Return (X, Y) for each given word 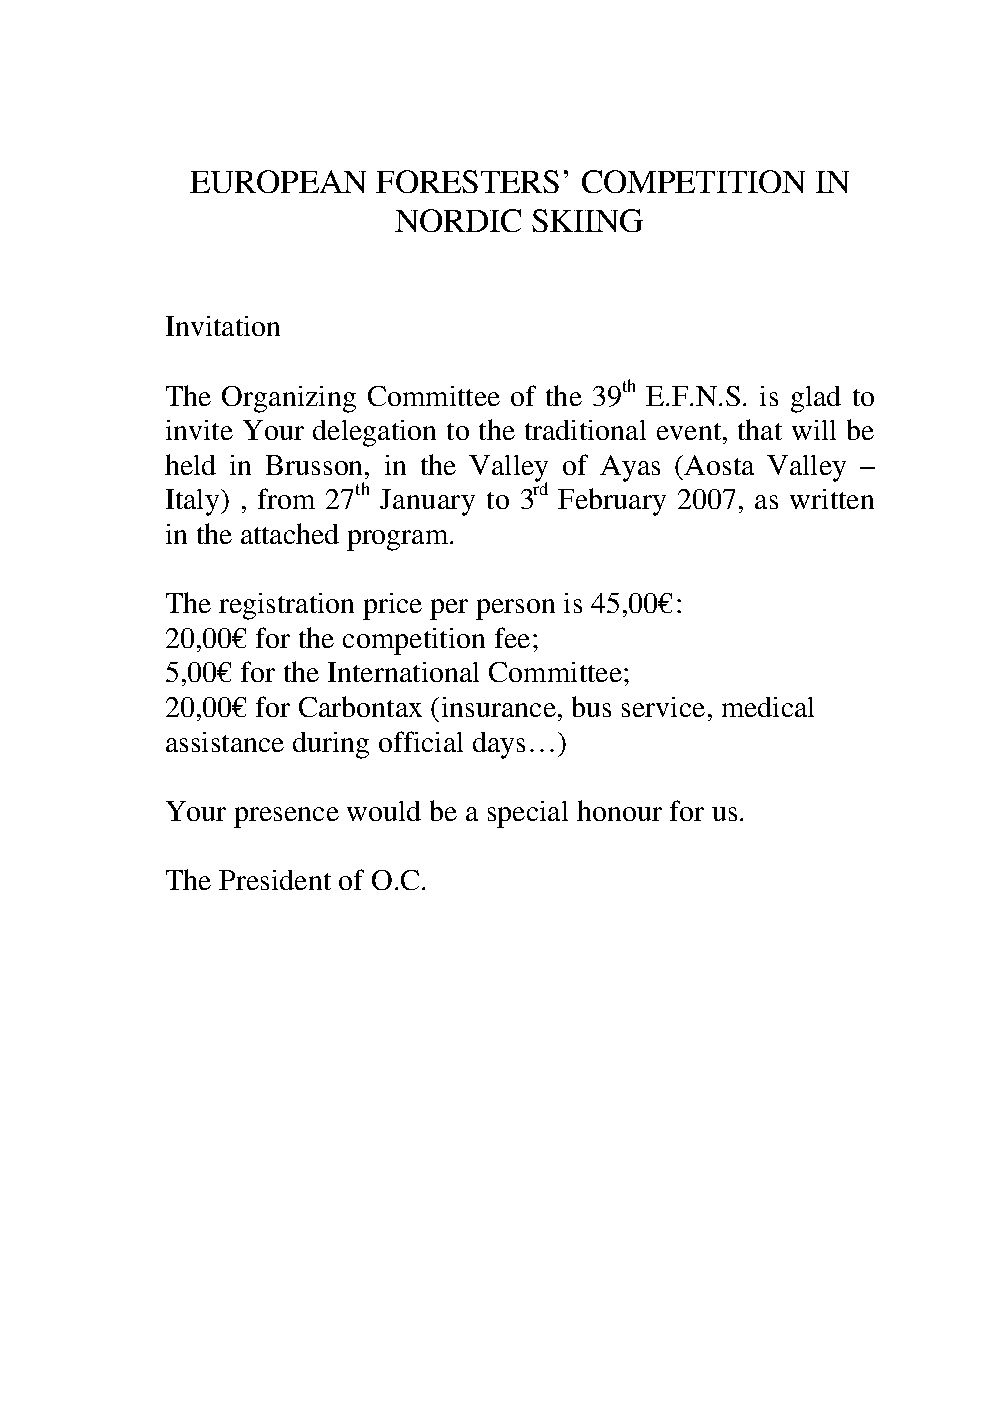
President (275, 880)
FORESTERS (467, 181)
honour (619, 810)
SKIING (587, 220)
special (528, 814)
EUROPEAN (278, 181)
